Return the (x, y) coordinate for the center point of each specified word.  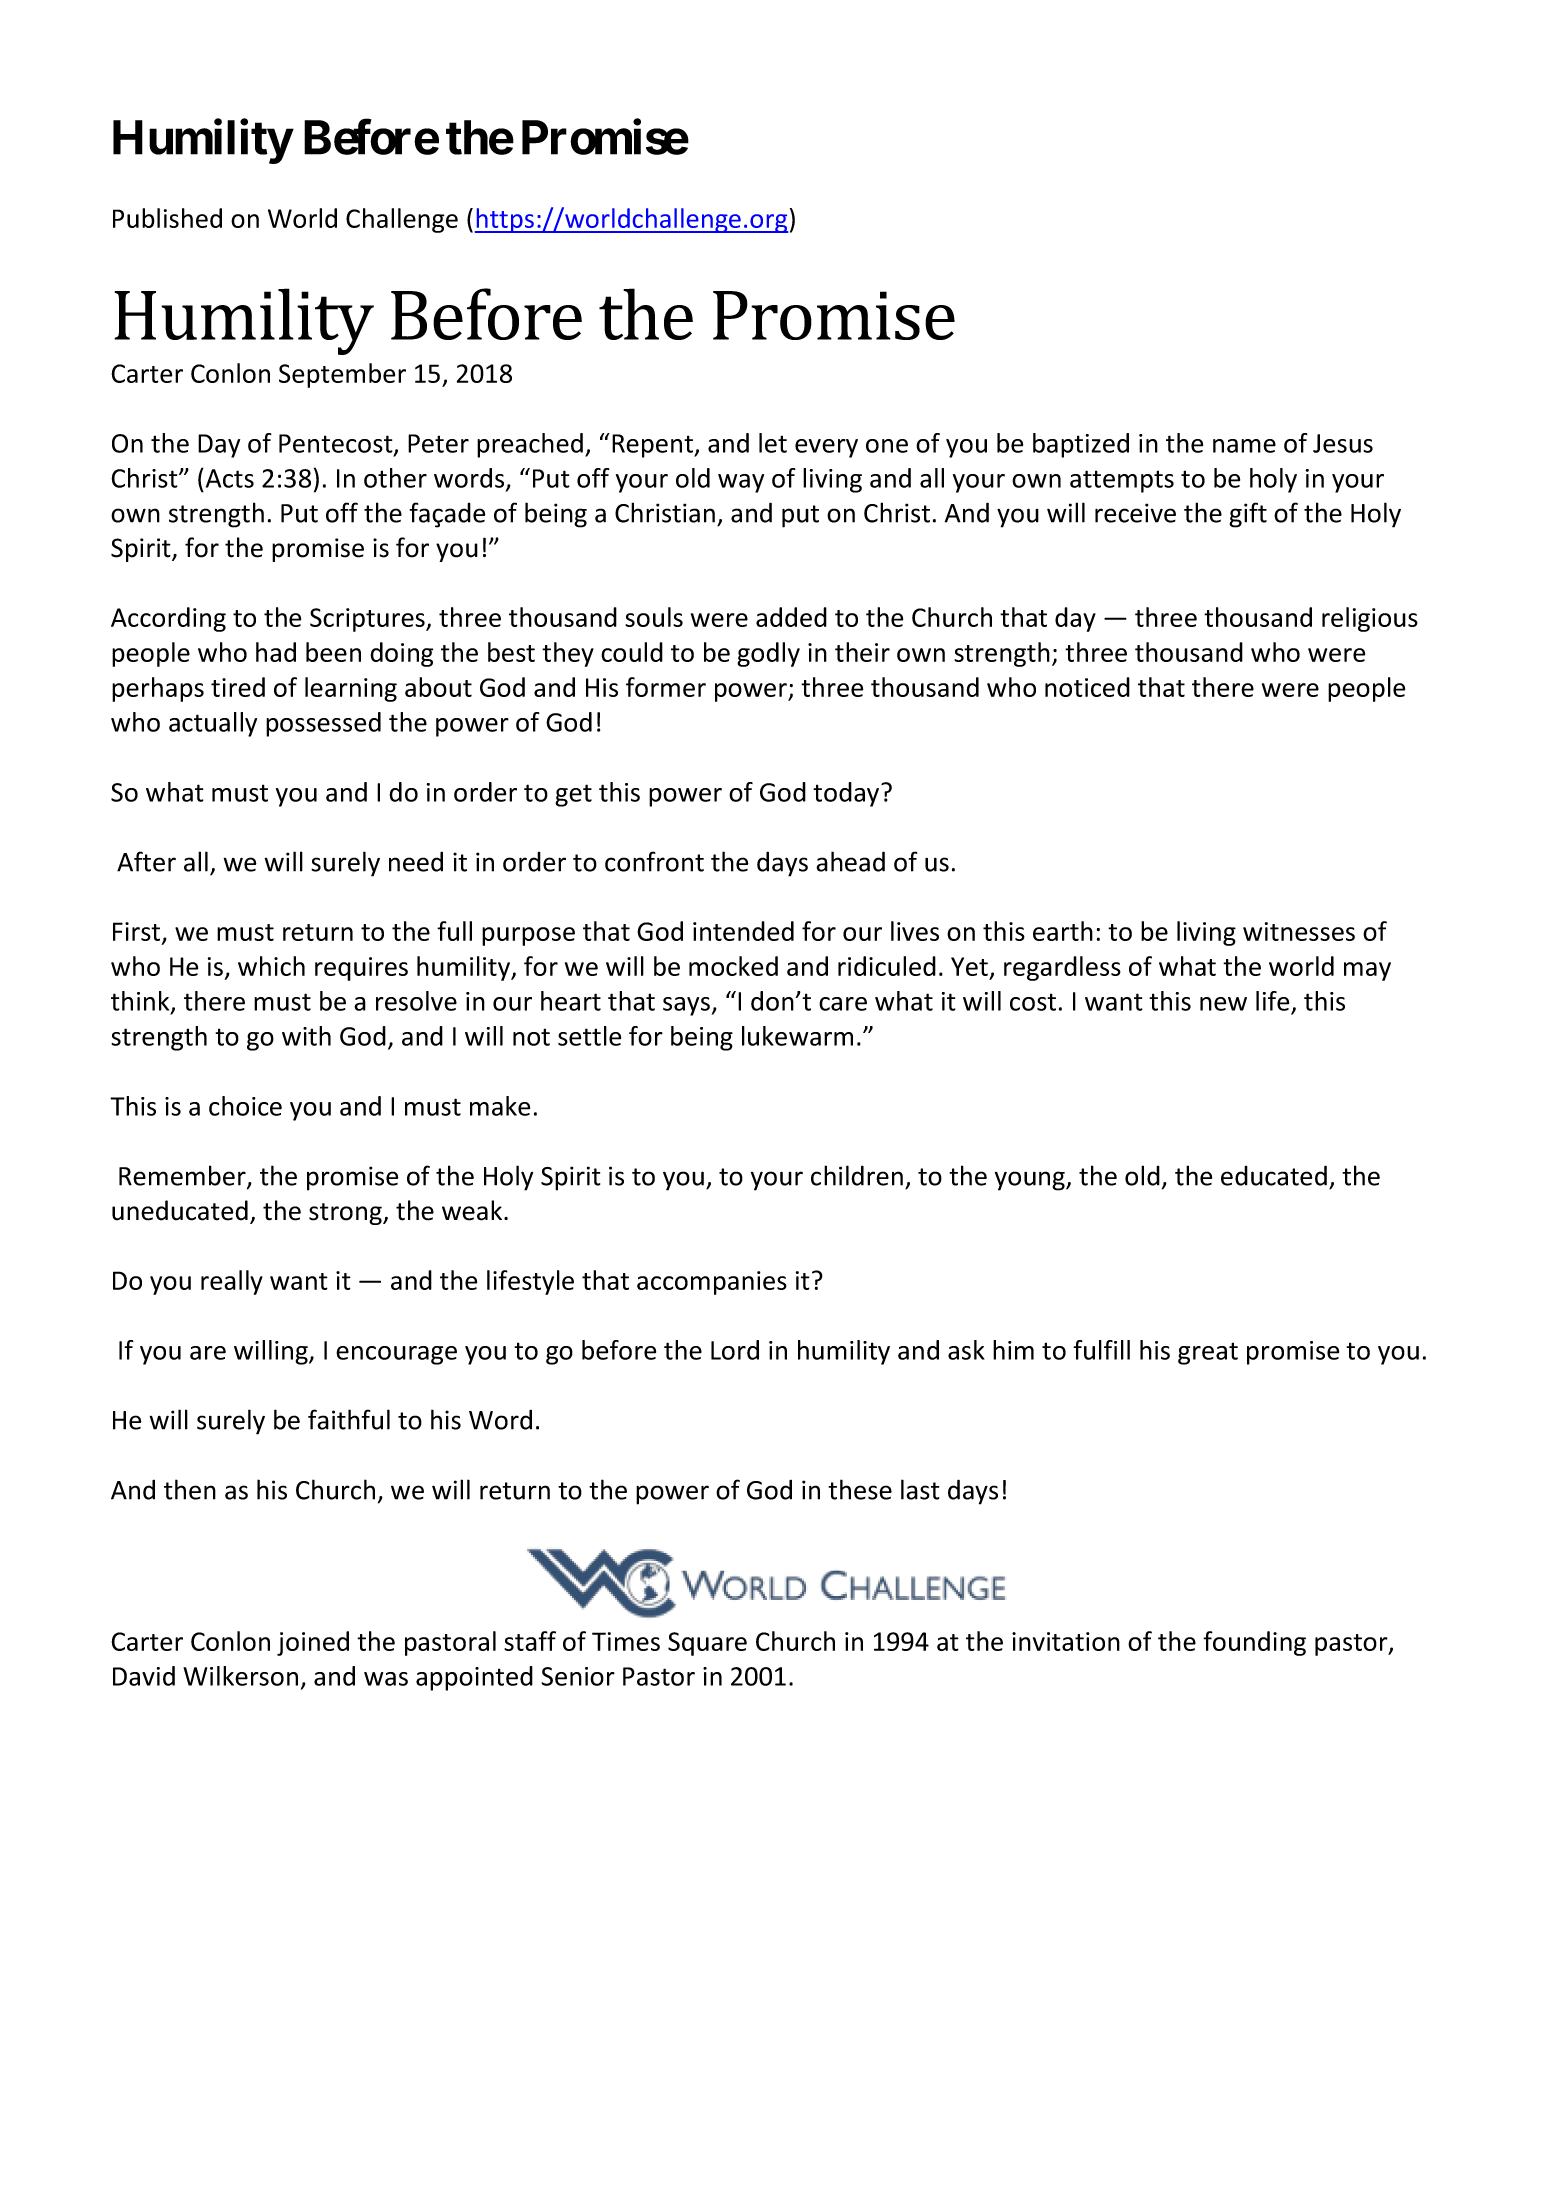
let (773, 443)
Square (707, 1644)
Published (167, 218)
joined (313, 1643)
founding (1254, 1643)
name (1244, 446)
